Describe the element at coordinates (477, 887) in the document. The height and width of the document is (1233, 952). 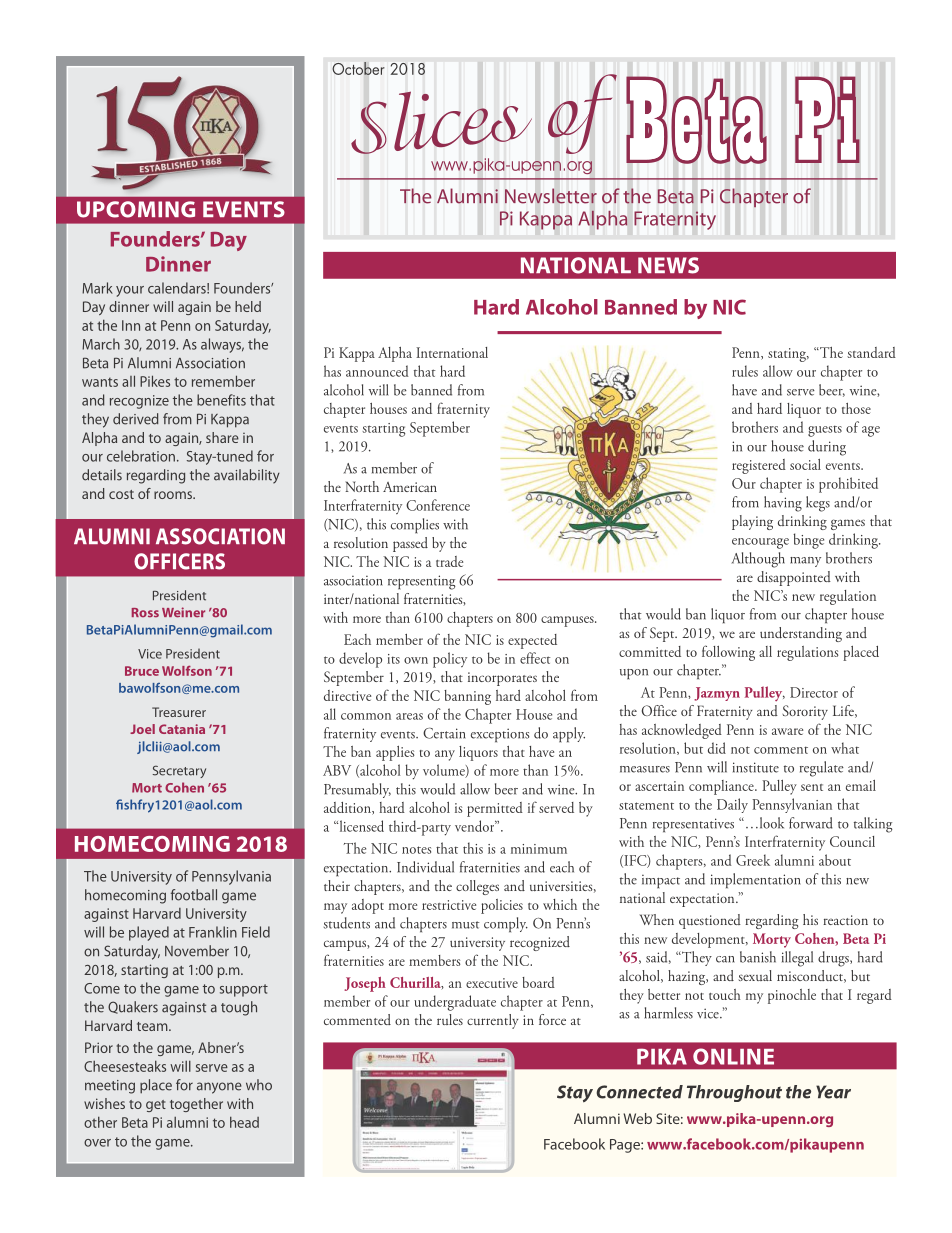
I see `colleges` at that location.
